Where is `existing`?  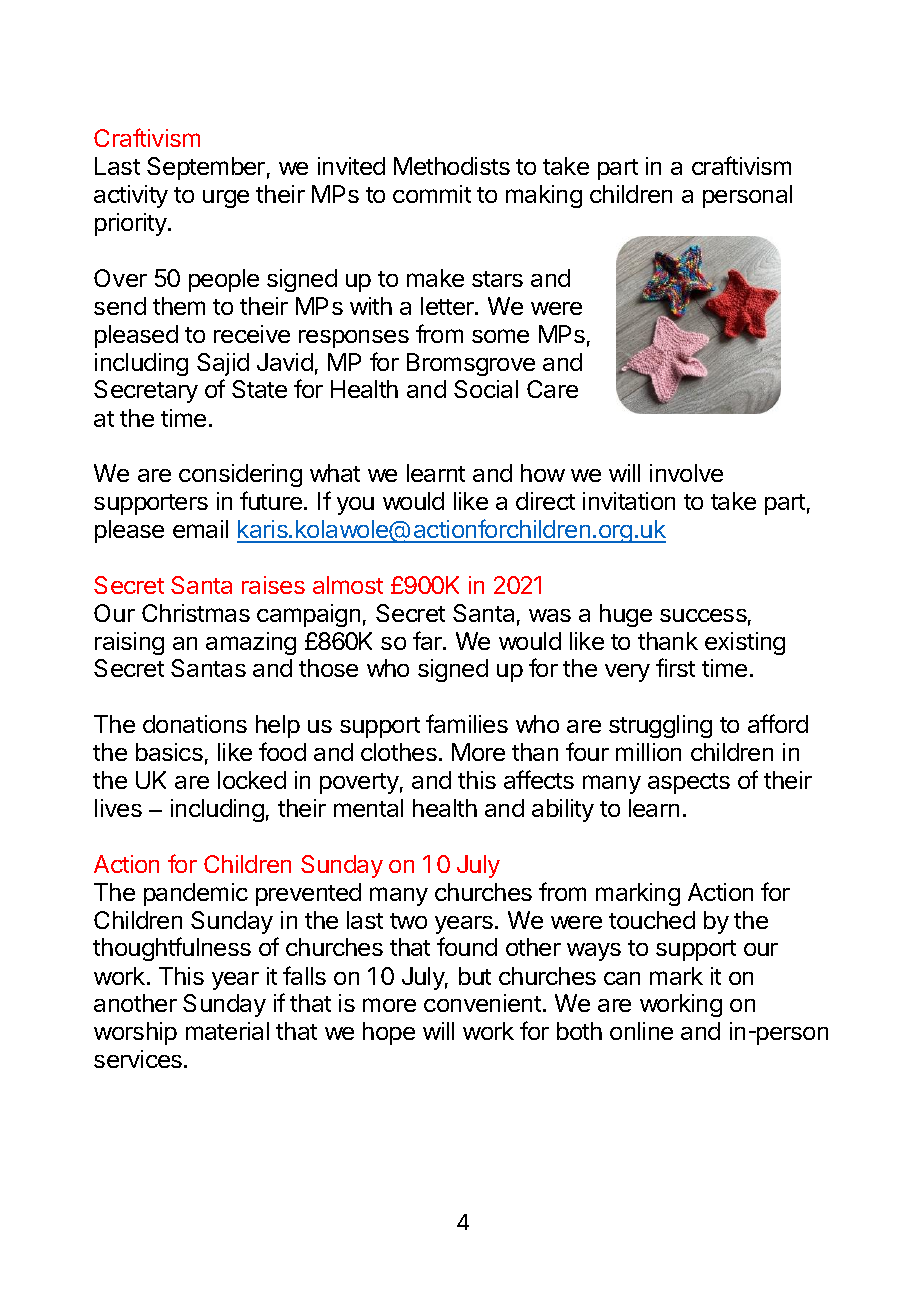
existing is located at coordinates (745, 643).
